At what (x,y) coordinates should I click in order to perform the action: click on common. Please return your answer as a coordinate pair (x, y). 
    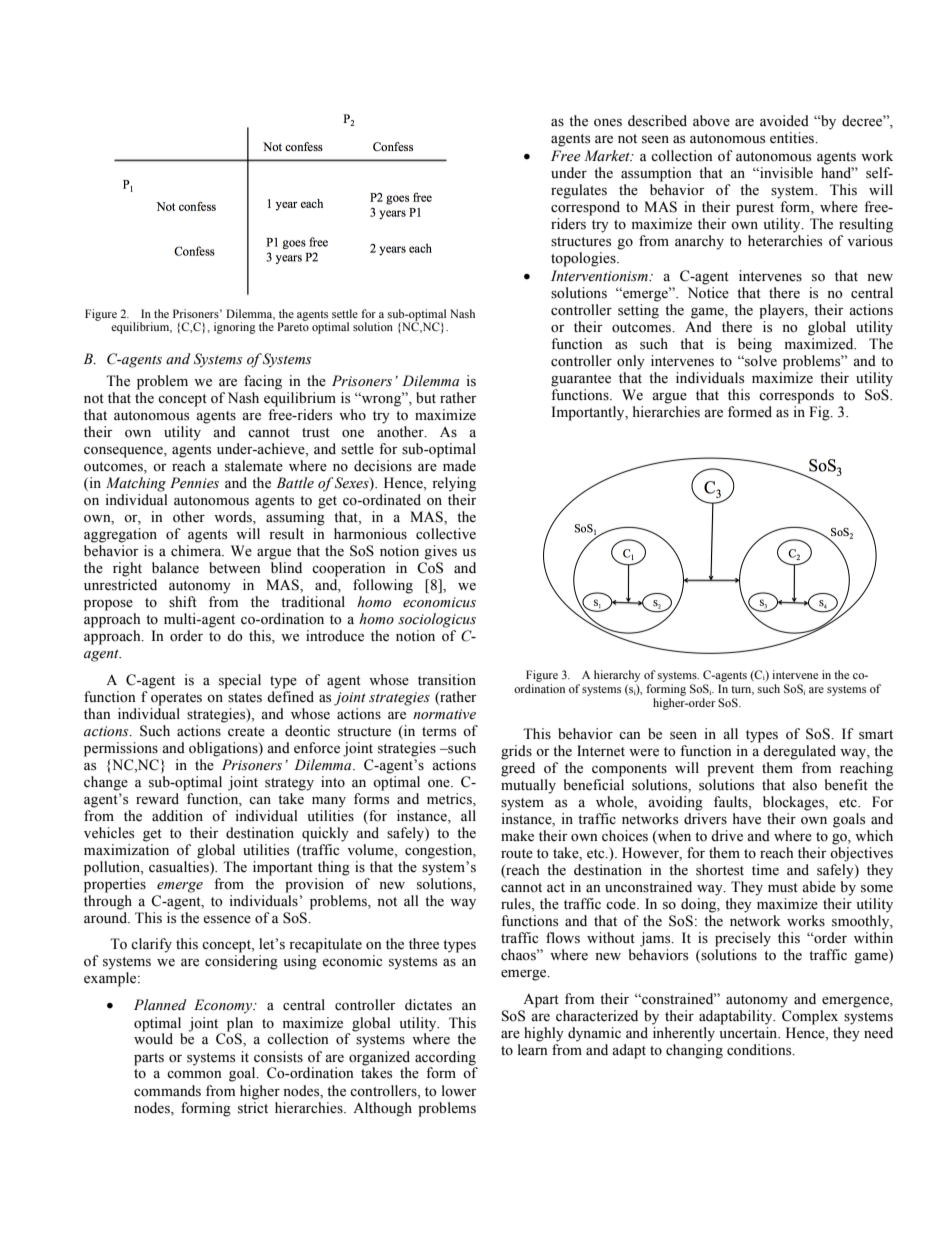
    Looking at the image, I should click on (194, 1075).
